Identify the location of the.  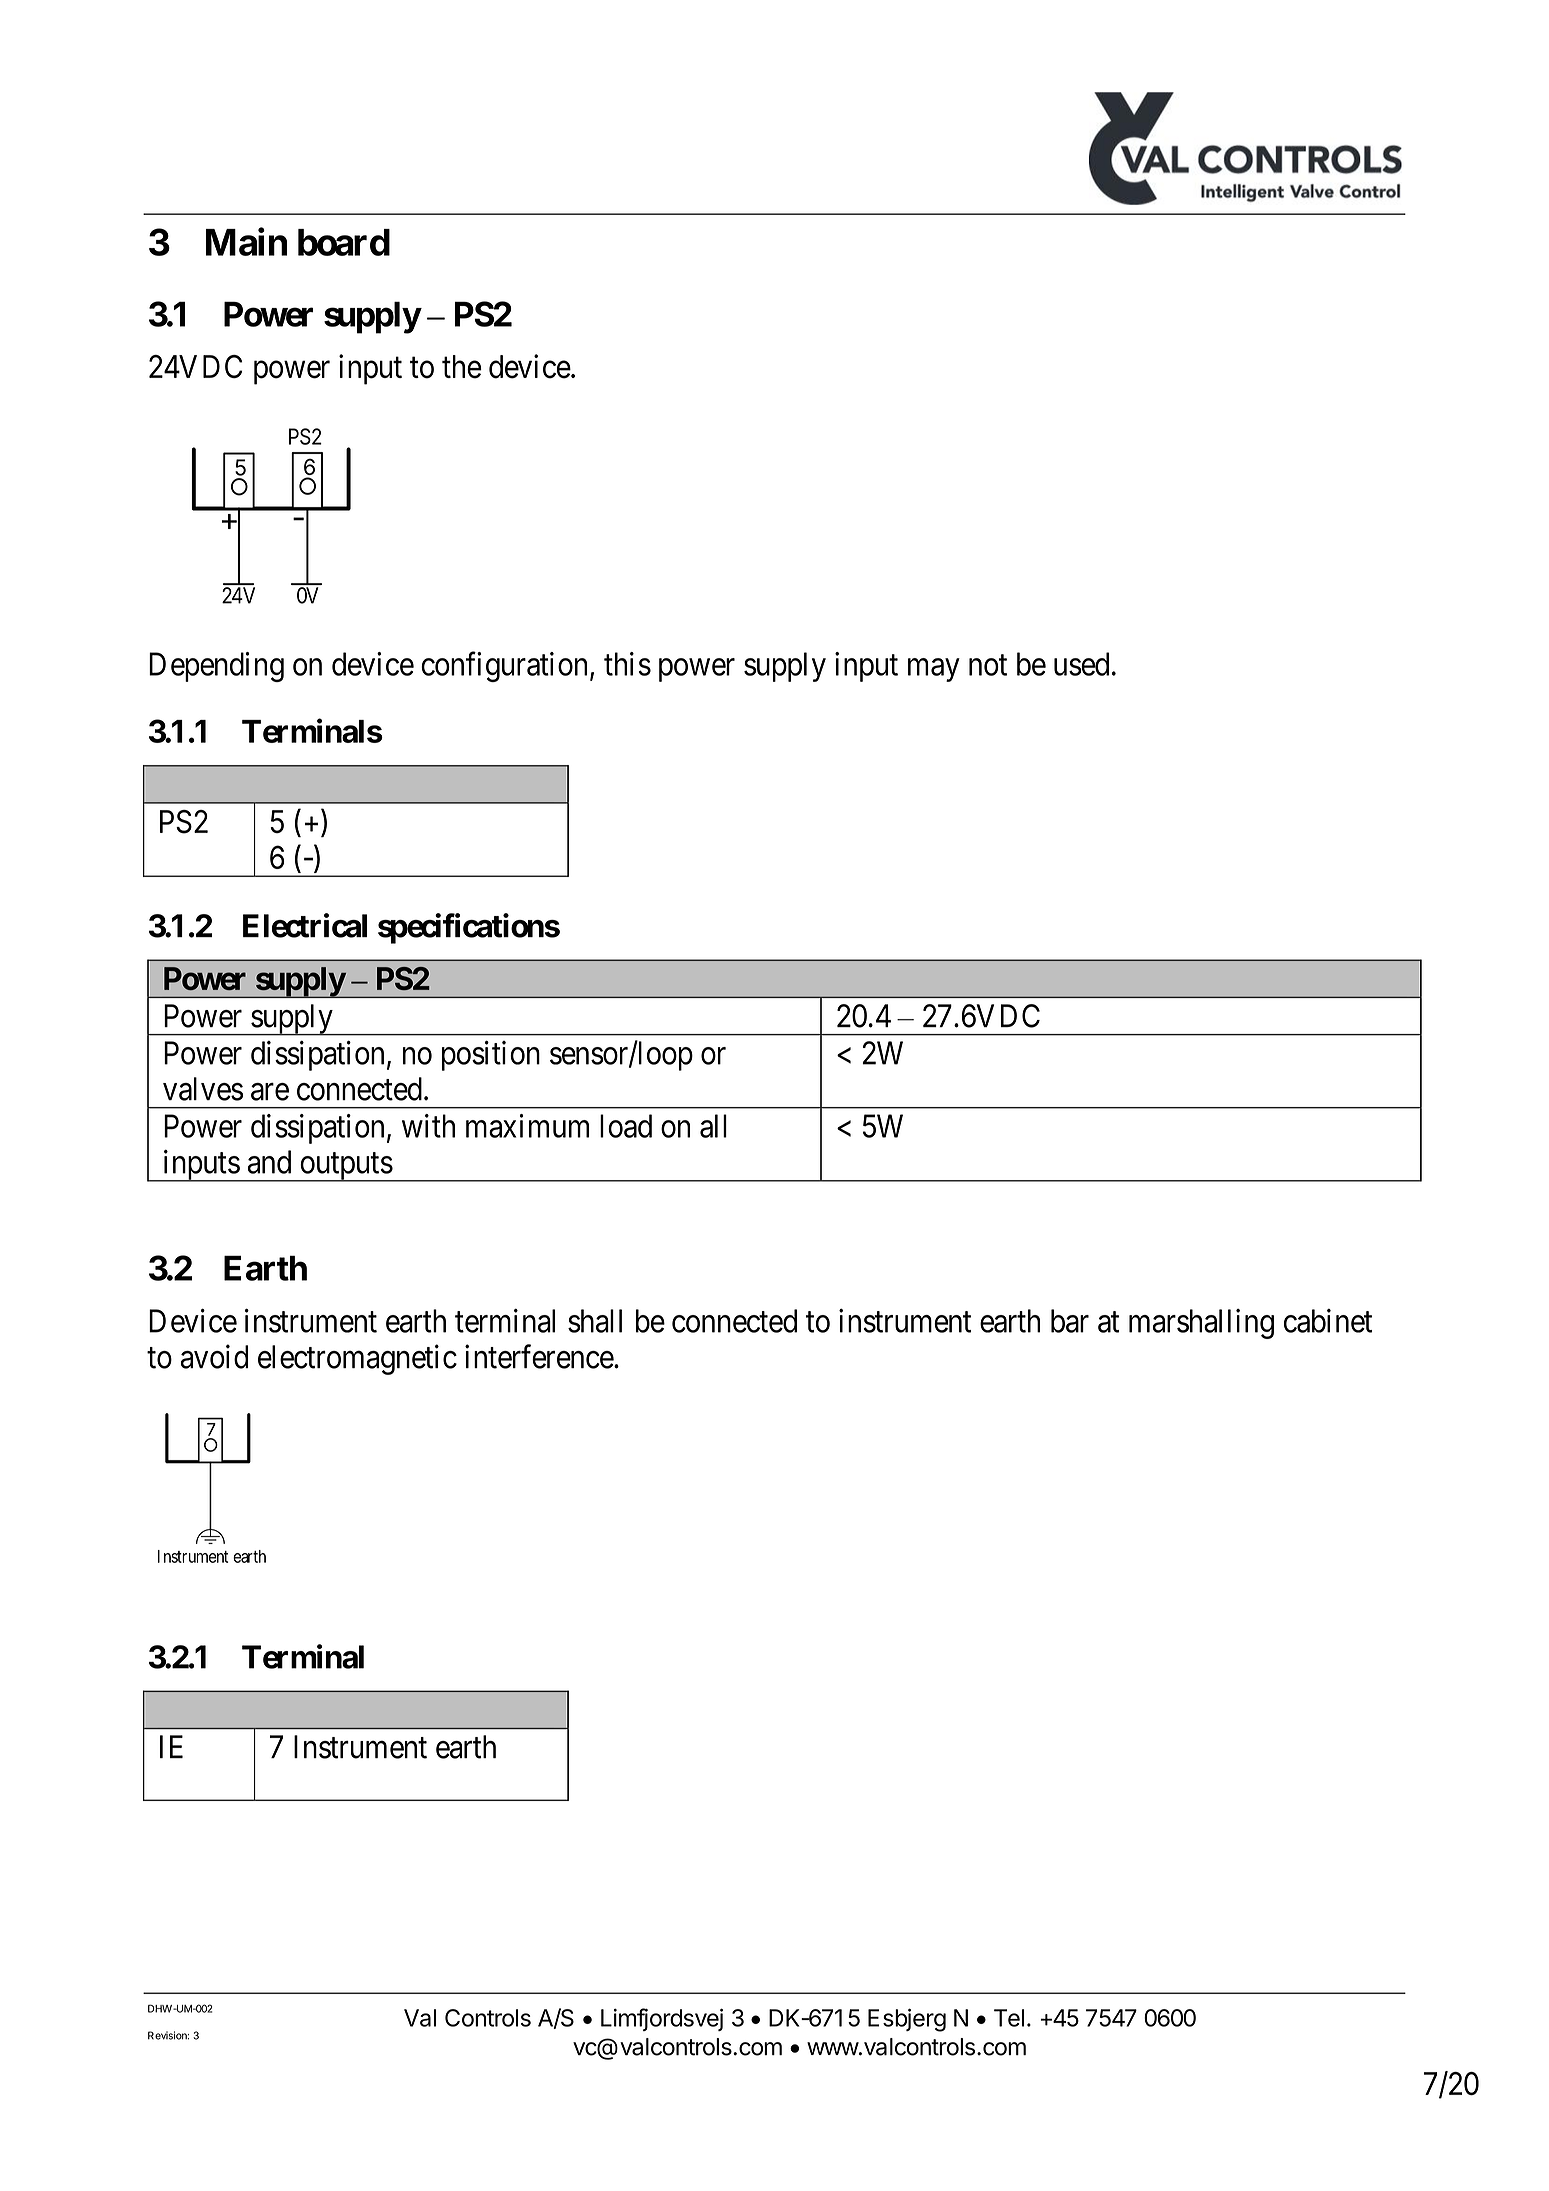
(462, 367).
